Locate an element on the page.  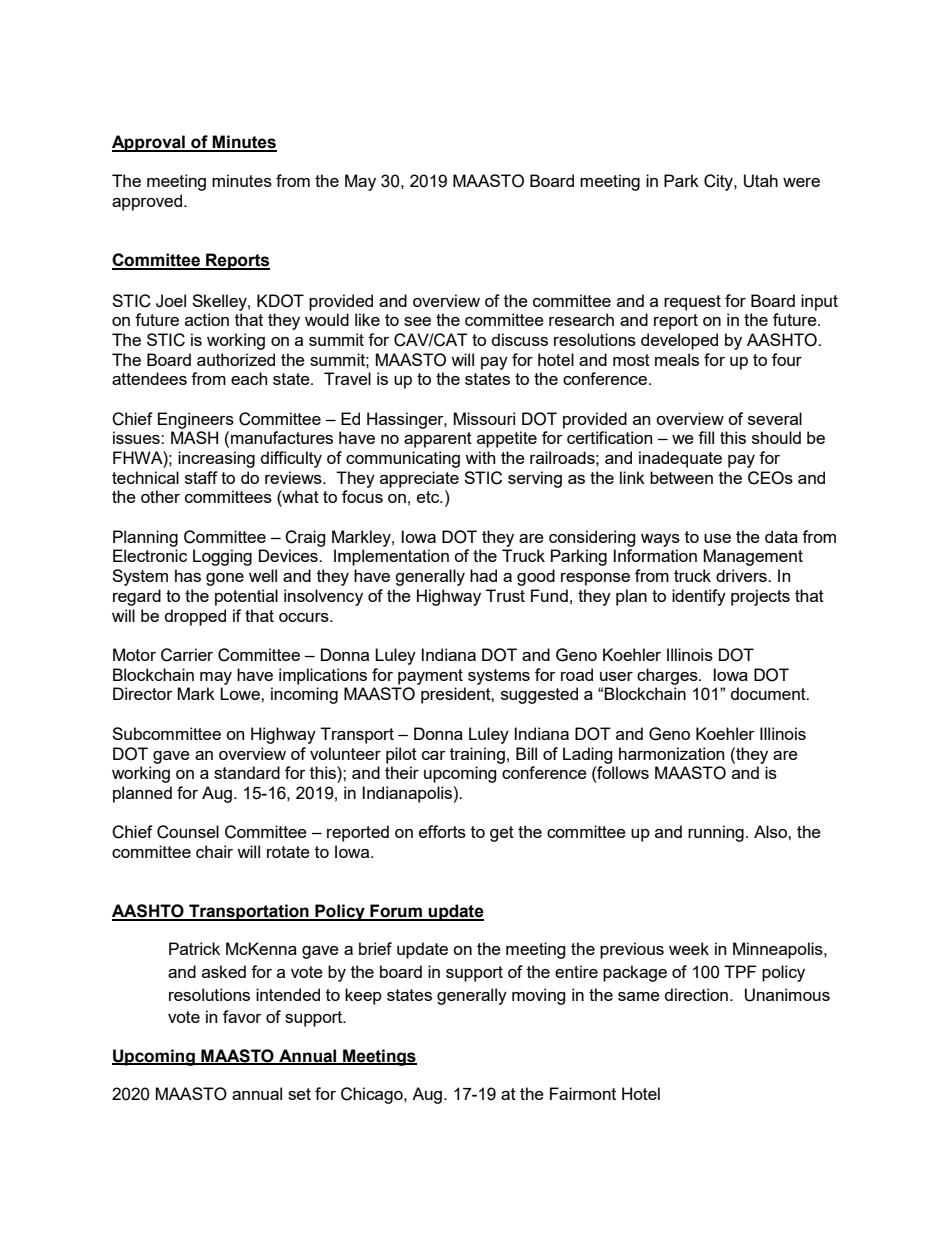
Approval is located at coordinates (149, 143).
